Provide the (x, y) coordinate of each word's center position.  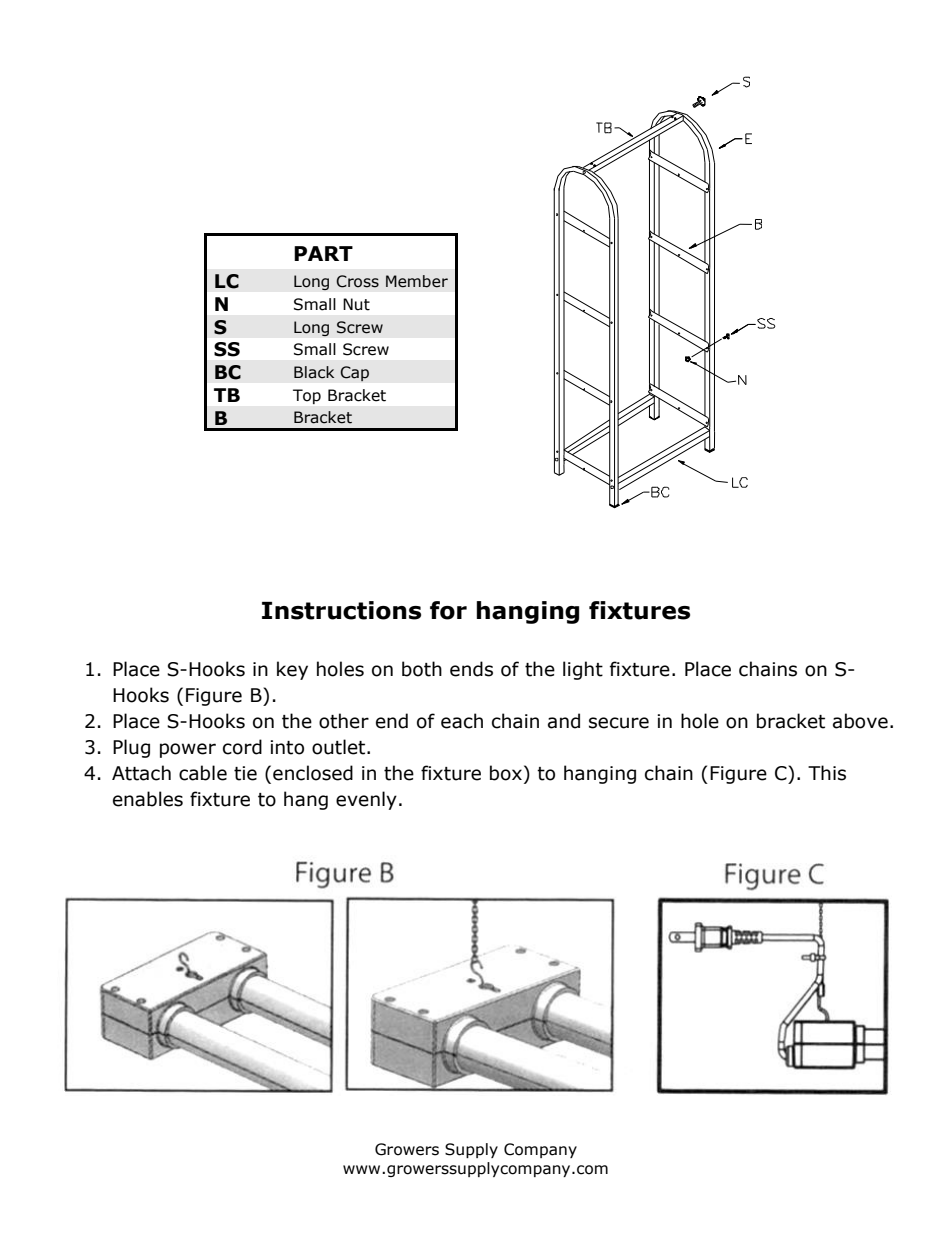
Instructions (341, 610)
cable (203, 773)
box (506, 773)
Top (307, 396)
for (448, 610)
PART (323, 253)
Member (417, 281)
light (583, 670)
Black (314, 372)
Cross (357, 281)
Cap (354, 373)
